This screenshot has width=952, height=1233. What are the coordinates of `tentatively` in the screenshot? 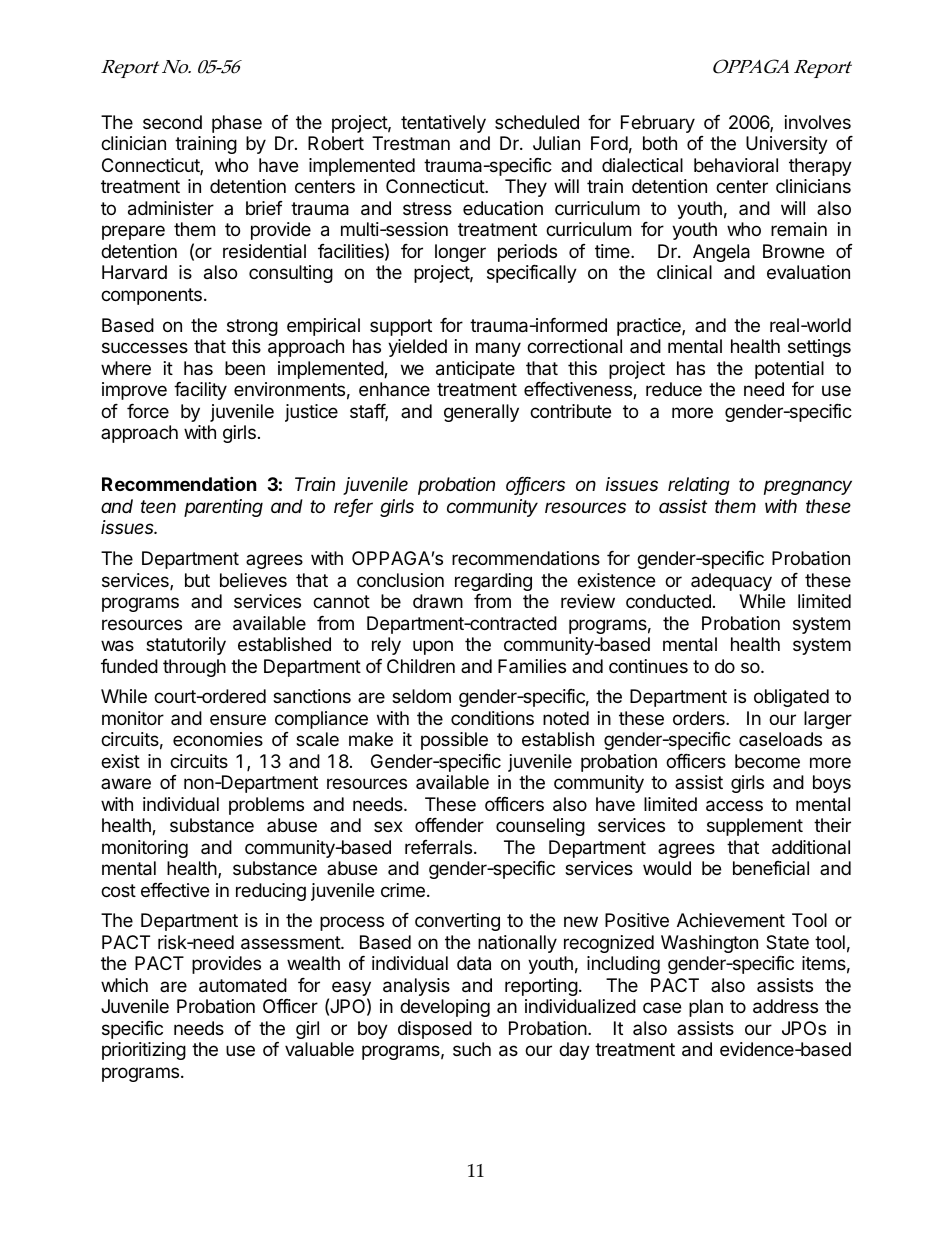 It's located at (443, 124).
